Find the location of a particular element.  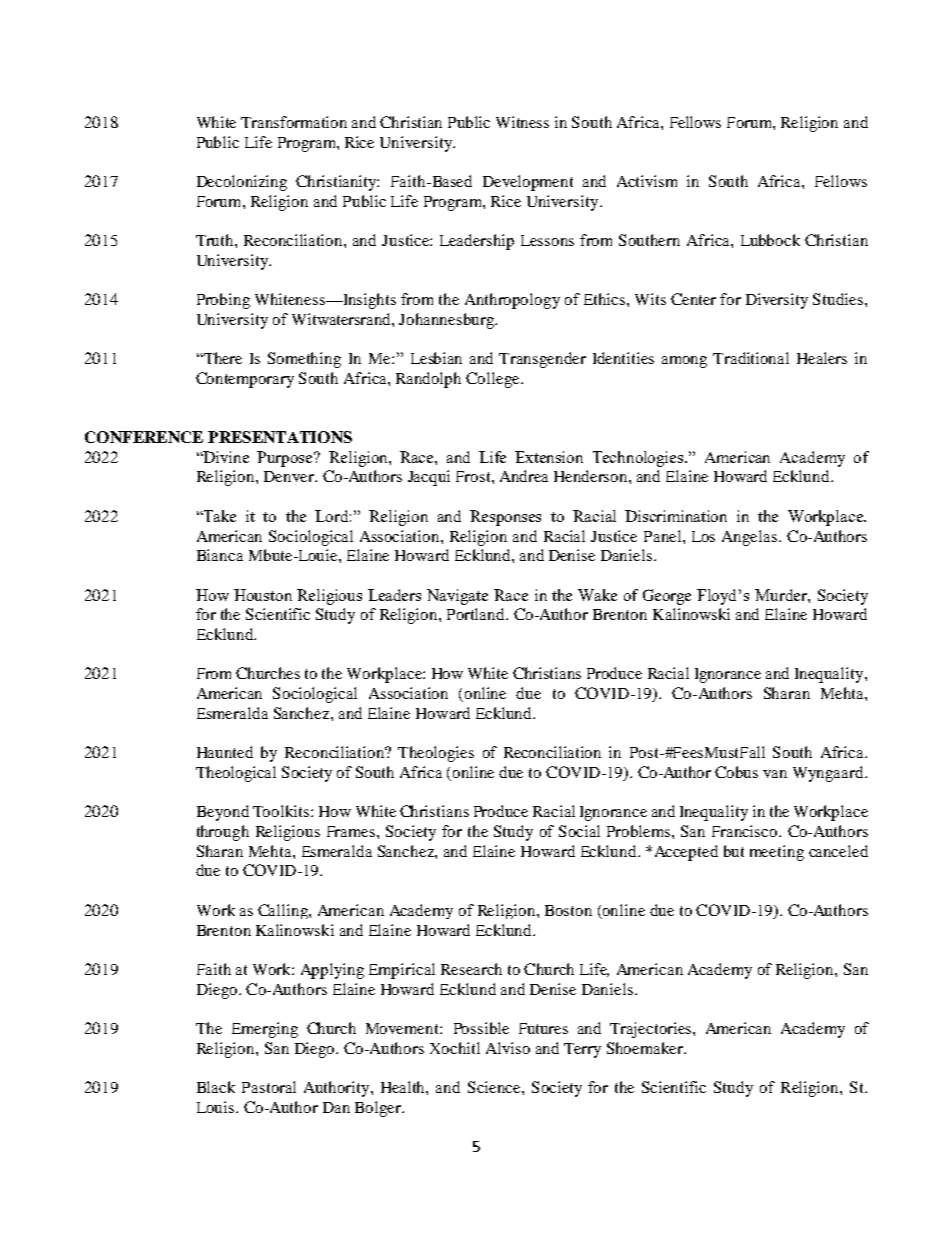

Theologies is located at coordinates (436, 754).
